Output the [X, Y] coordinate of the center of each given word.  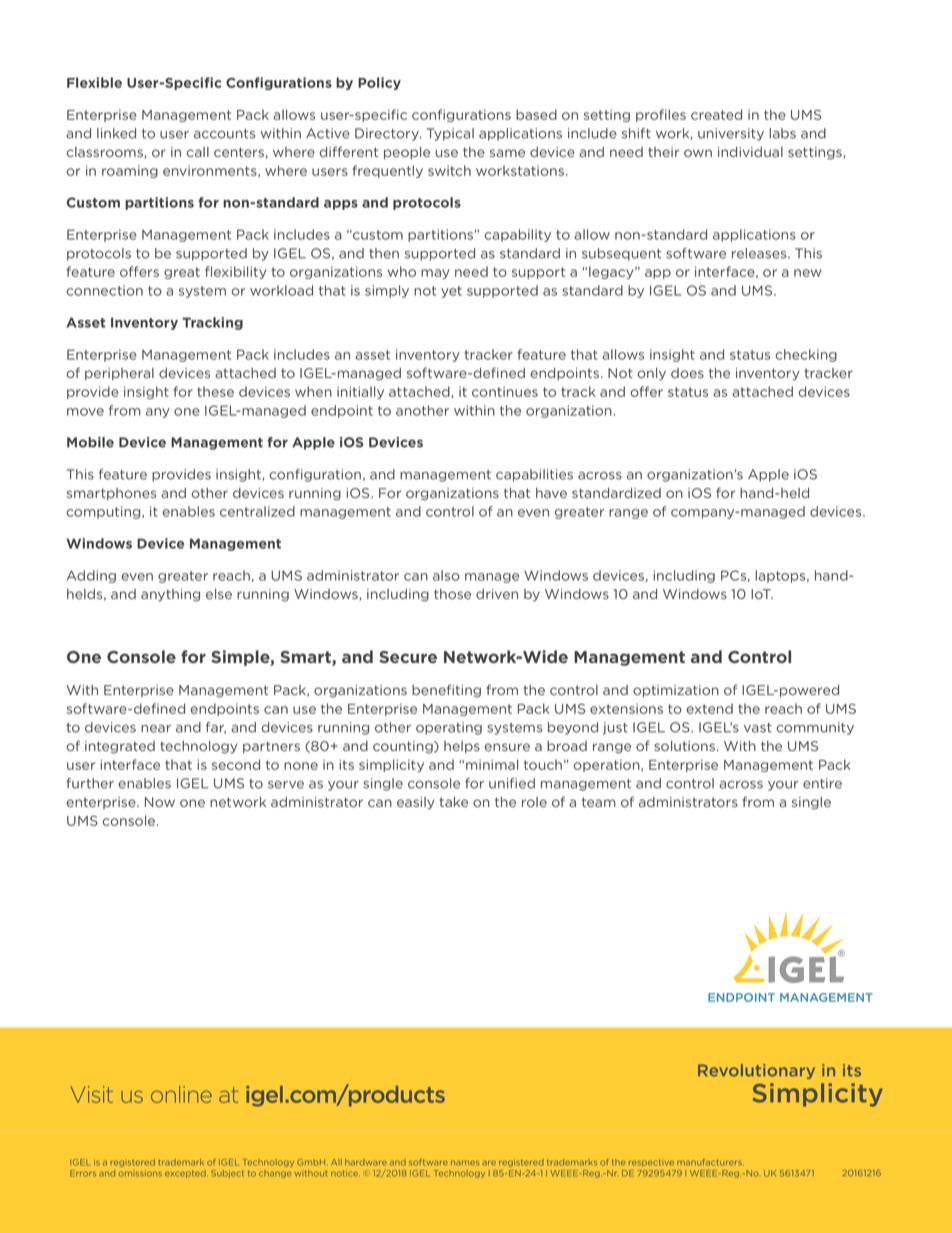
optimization [676, 691]
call [197, 152]
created [716, 114]
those [452, 594]
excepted [185, 1174]
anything [170, 595]
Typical [450, 134]
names [465, 1163]
